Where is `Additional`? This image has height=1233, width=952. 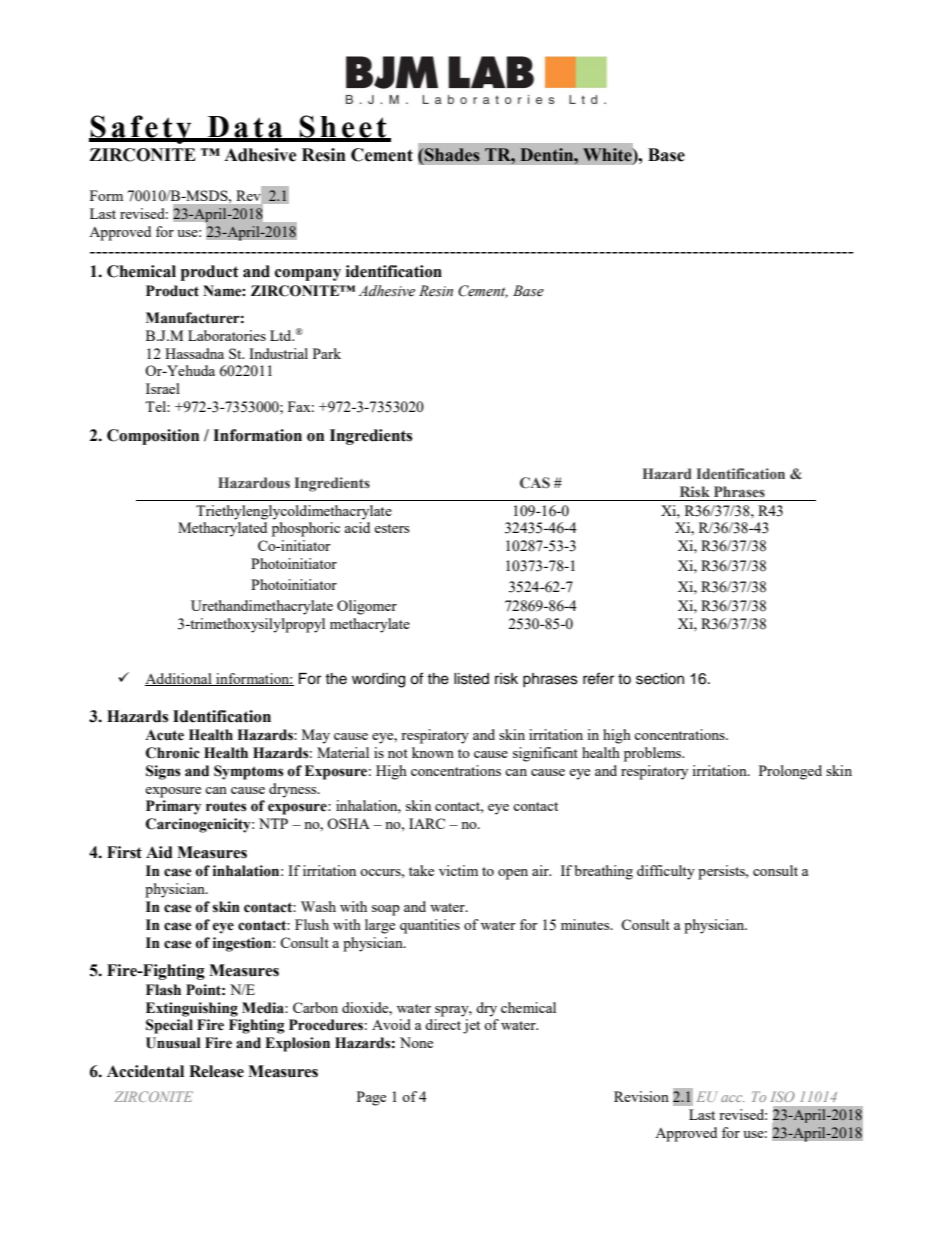 Additional is located at coordinates (179, 679).
